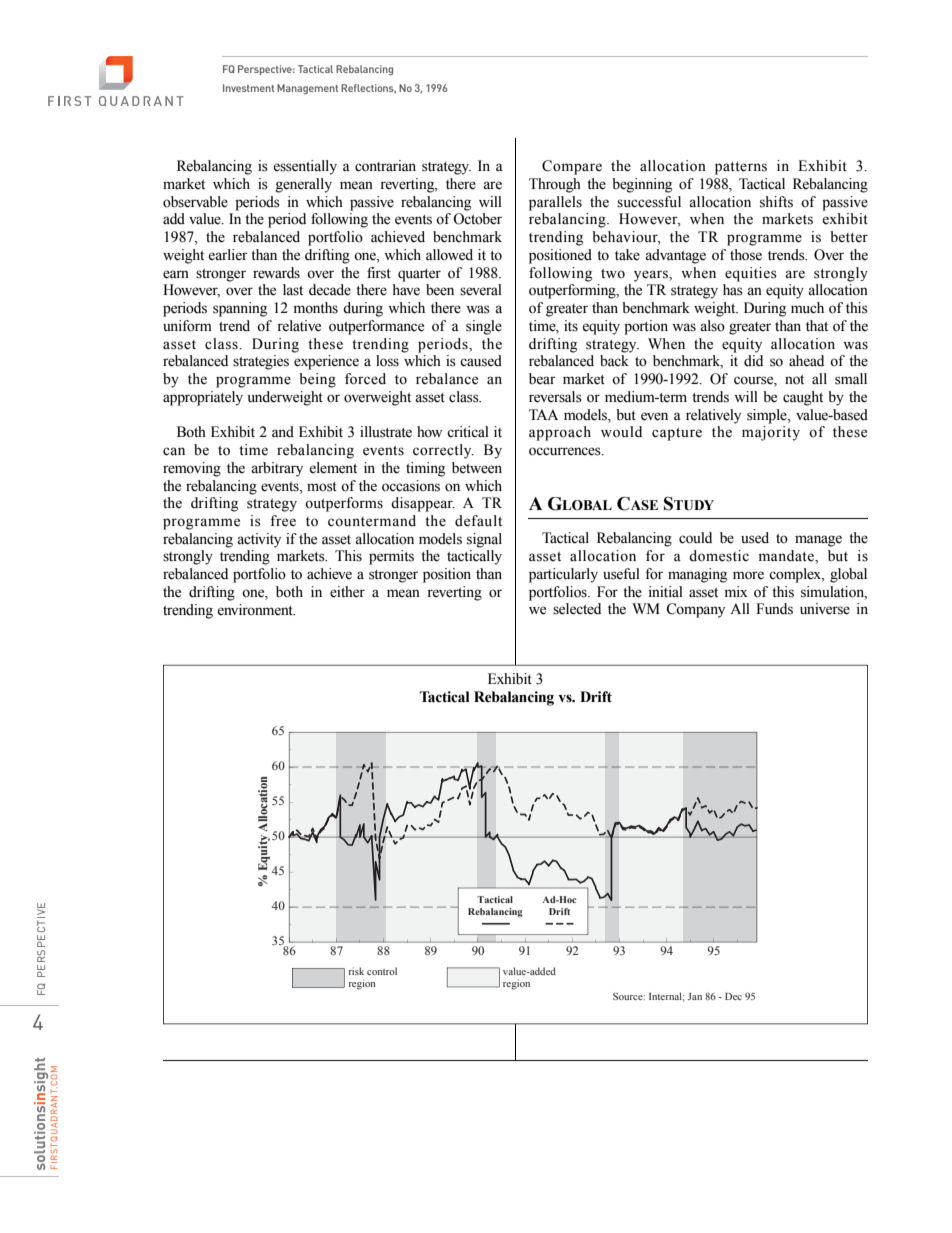  What do you see at coordinates (774, 609) in the screenshot?
I see `Funds` at bounding box center [774, 609].
